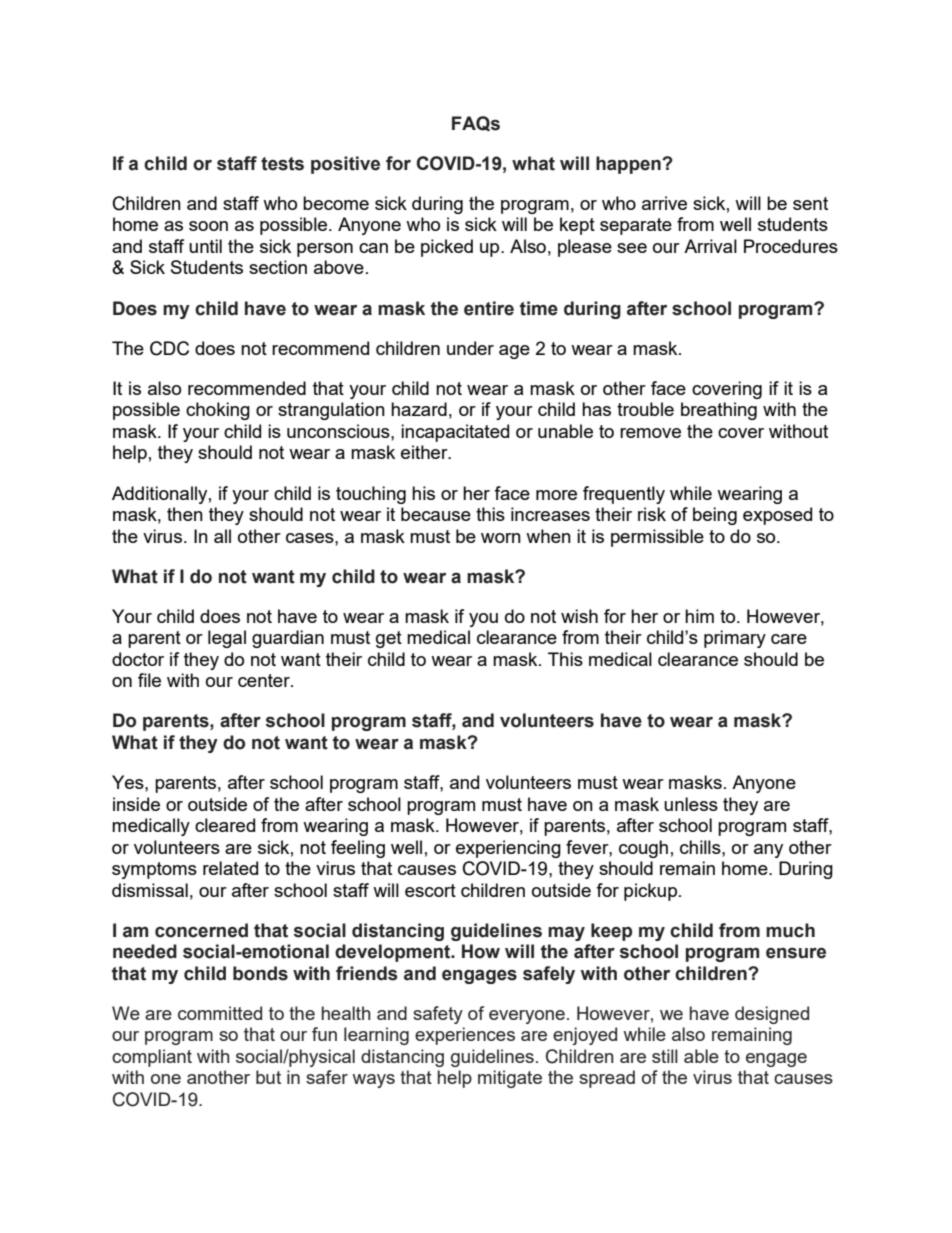 The width and height of the screenshot is (952, 1233). What do you see at coordinates (664, 203) in the screenshot?
I see `arrive` at bounding box center [664, 203].
